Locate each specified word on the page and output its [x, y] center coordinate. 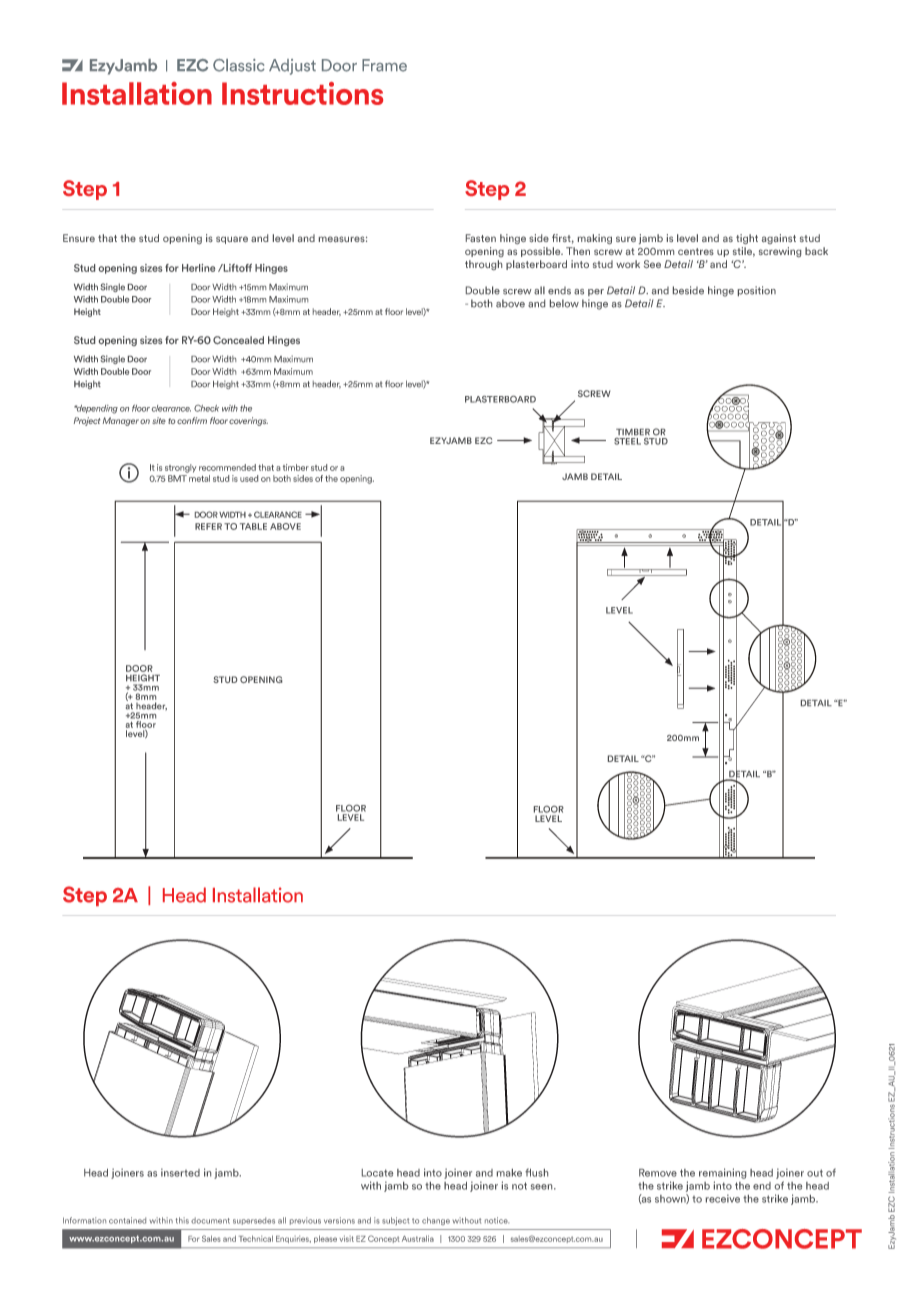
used [249, 478]
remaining [722, 1173]
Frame [384, 65]
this [182, 1220]
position [757, 291]
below [564, 303]
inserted [180, 1172]
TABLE [253, 526]
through [483, 265]
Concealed [238, 340]
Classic [239, 65]
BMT [177, 478]
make [509, 1173]
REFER [208, 526]
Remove [658, 1173]
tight [747, 239]
